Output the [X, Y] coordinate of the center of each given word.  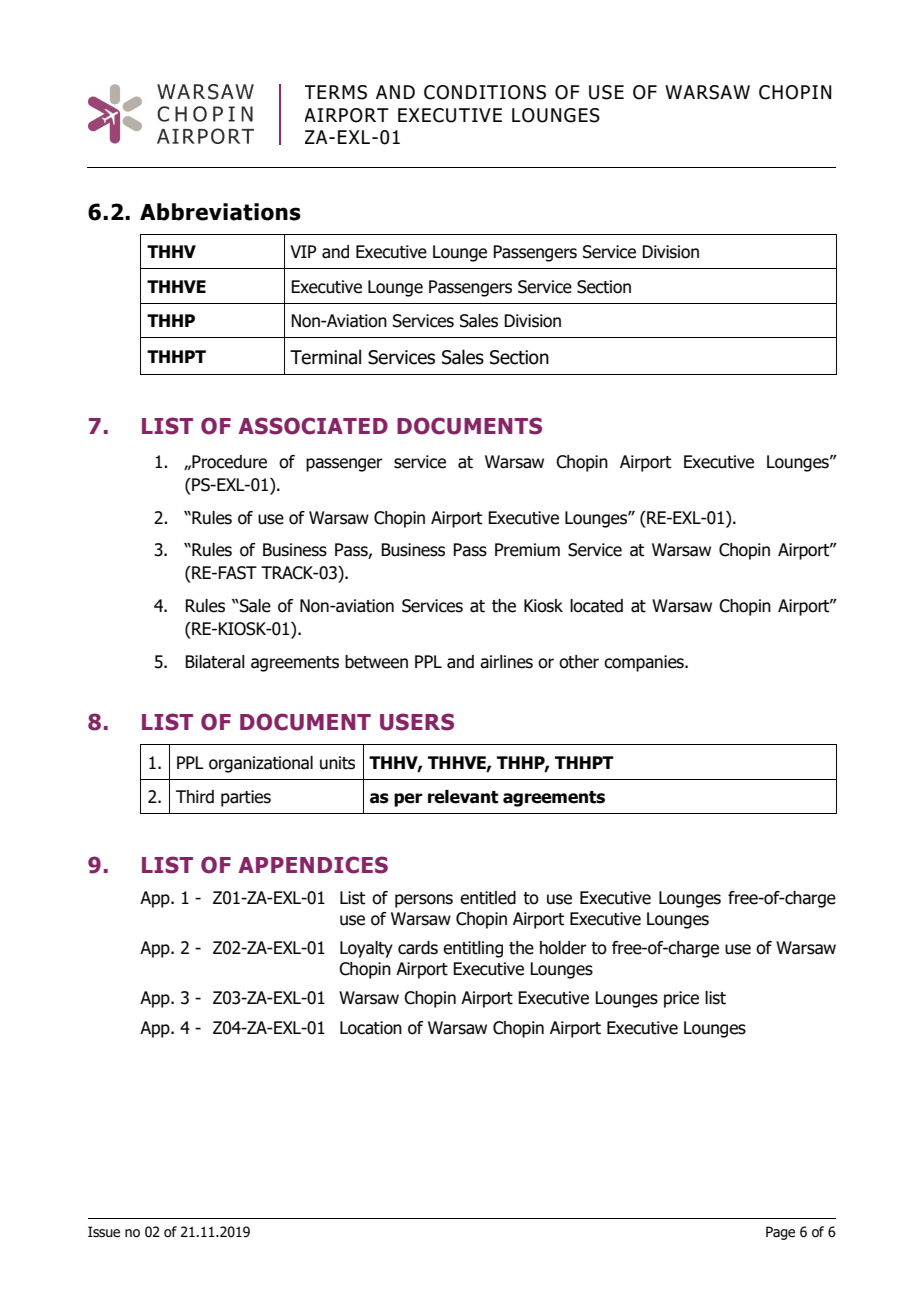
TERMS [336, 92]
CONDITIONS [485, 92]
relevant [463, 797]
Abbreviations [220, 212]
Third [195, 797]
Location [371, 1028]
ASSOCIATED [313, 426]
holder [563, 948]
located [596, 606]
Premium [527, 550]
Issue [104, 1232]
